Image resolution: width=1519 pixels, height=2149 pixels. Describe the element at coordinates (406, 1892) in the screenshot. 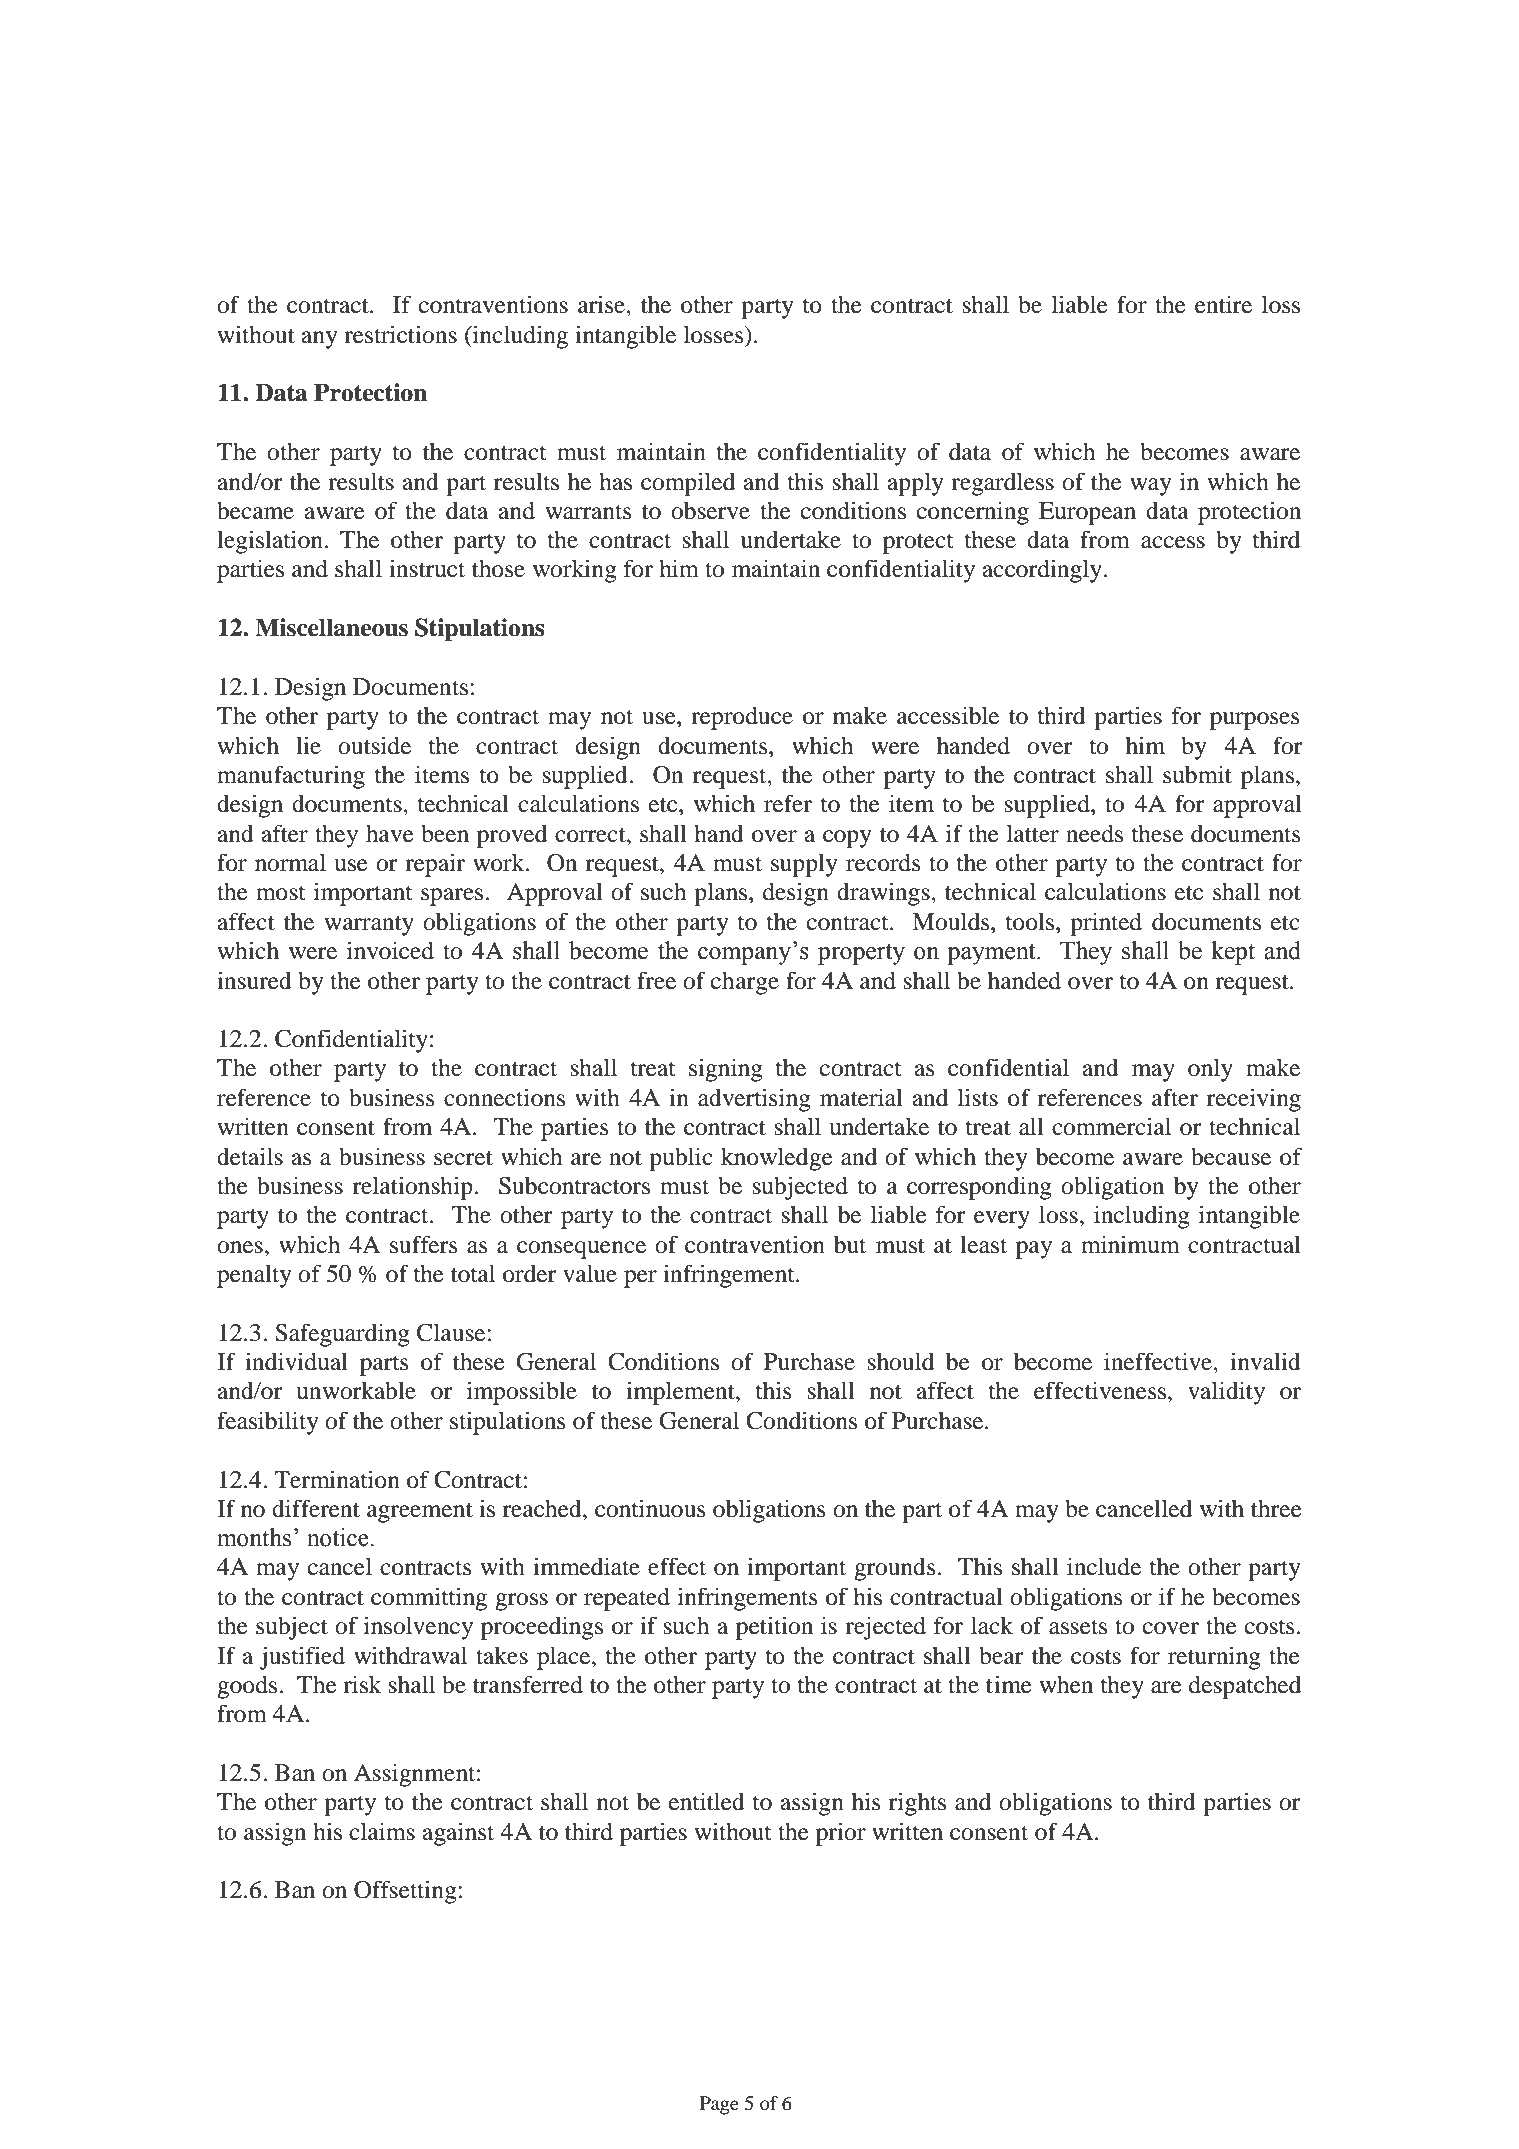

I see `Offsetting` at that location.
